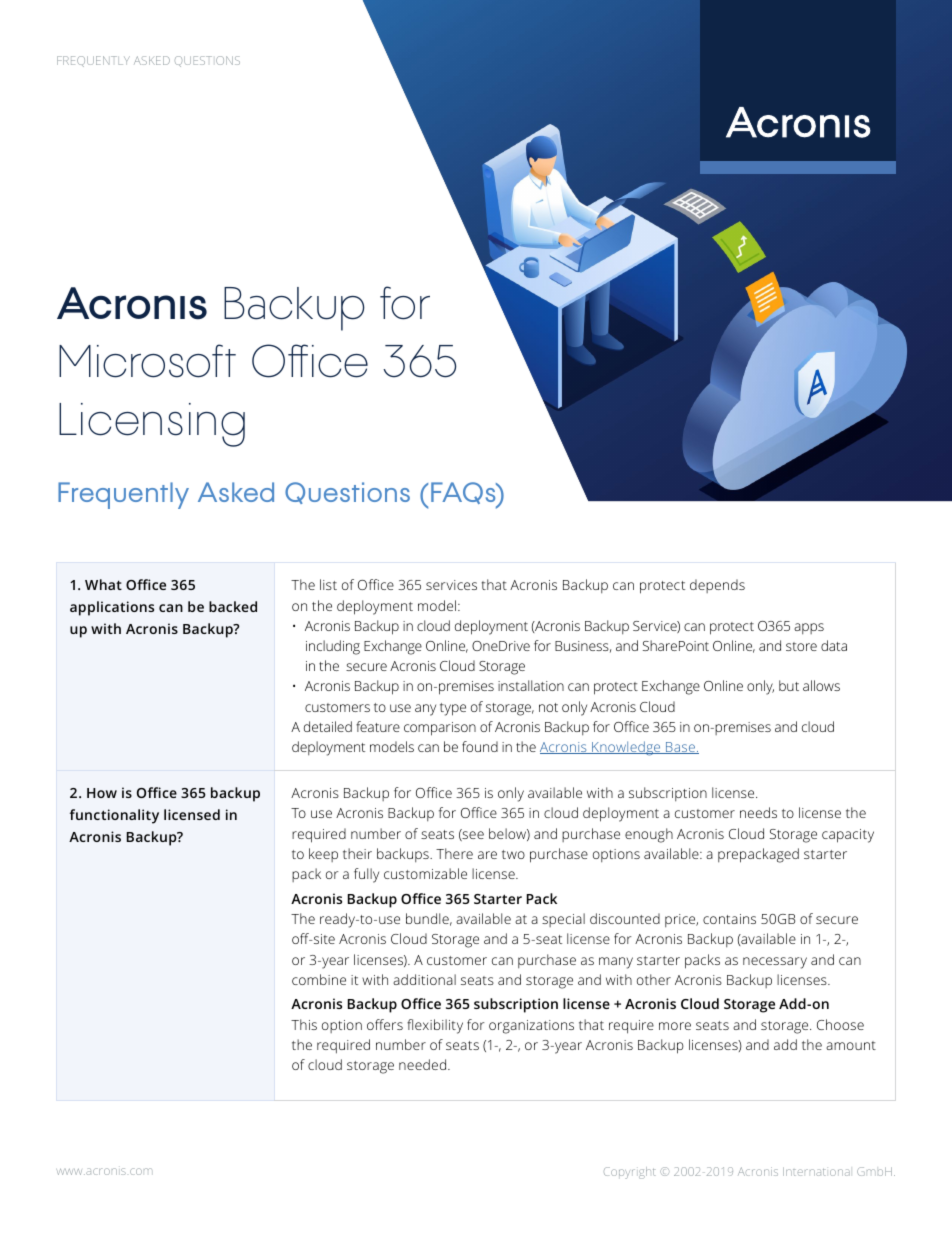 The image size is (952, 1233). I want to click on Microsoft, so click(147, 361).
